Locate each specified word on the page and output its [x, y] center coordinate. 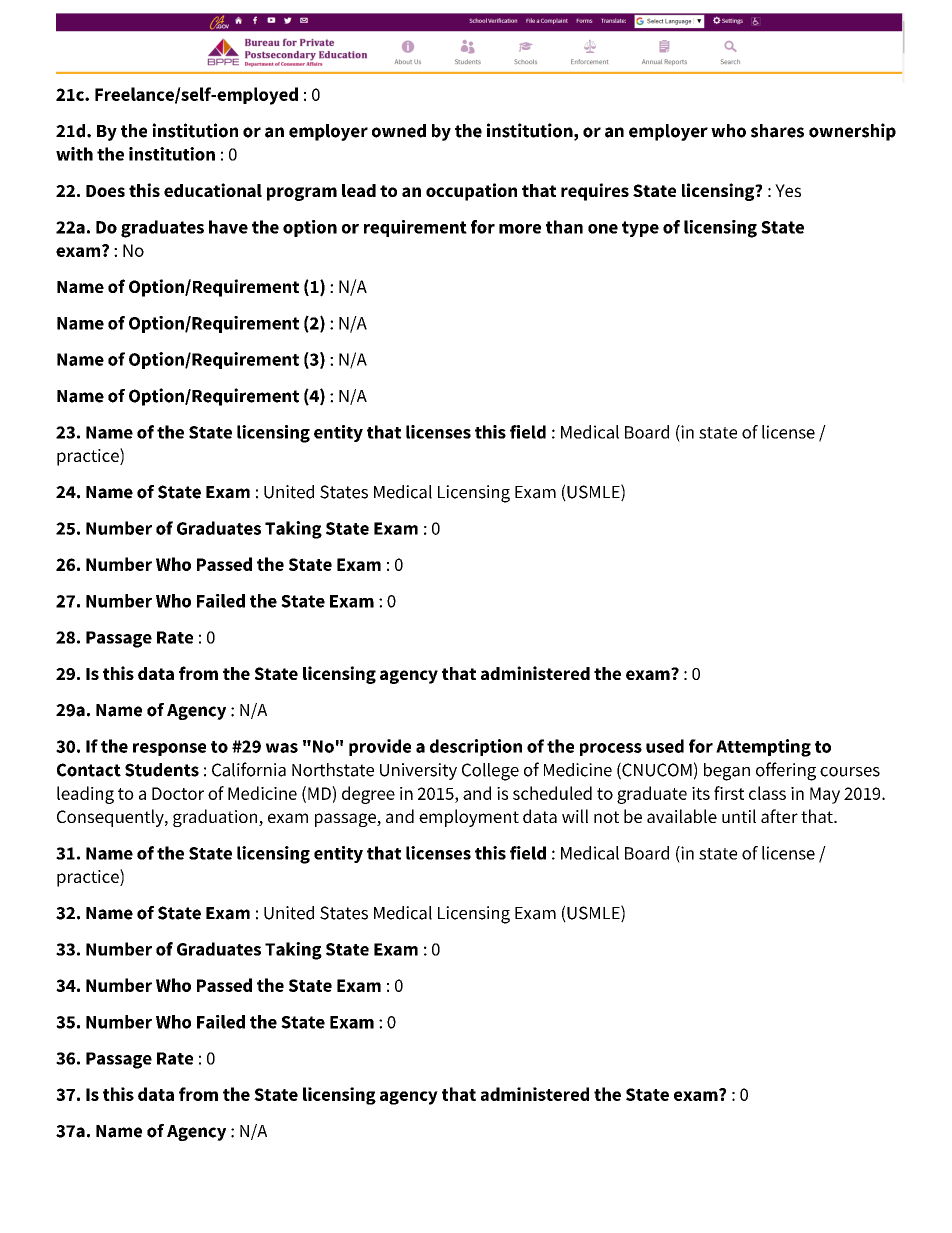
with [74, 154]
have [228, 227]
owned [399, 131]
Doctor [178, 793]
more [520, 229]
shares [777, 131]
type [640, 229]
